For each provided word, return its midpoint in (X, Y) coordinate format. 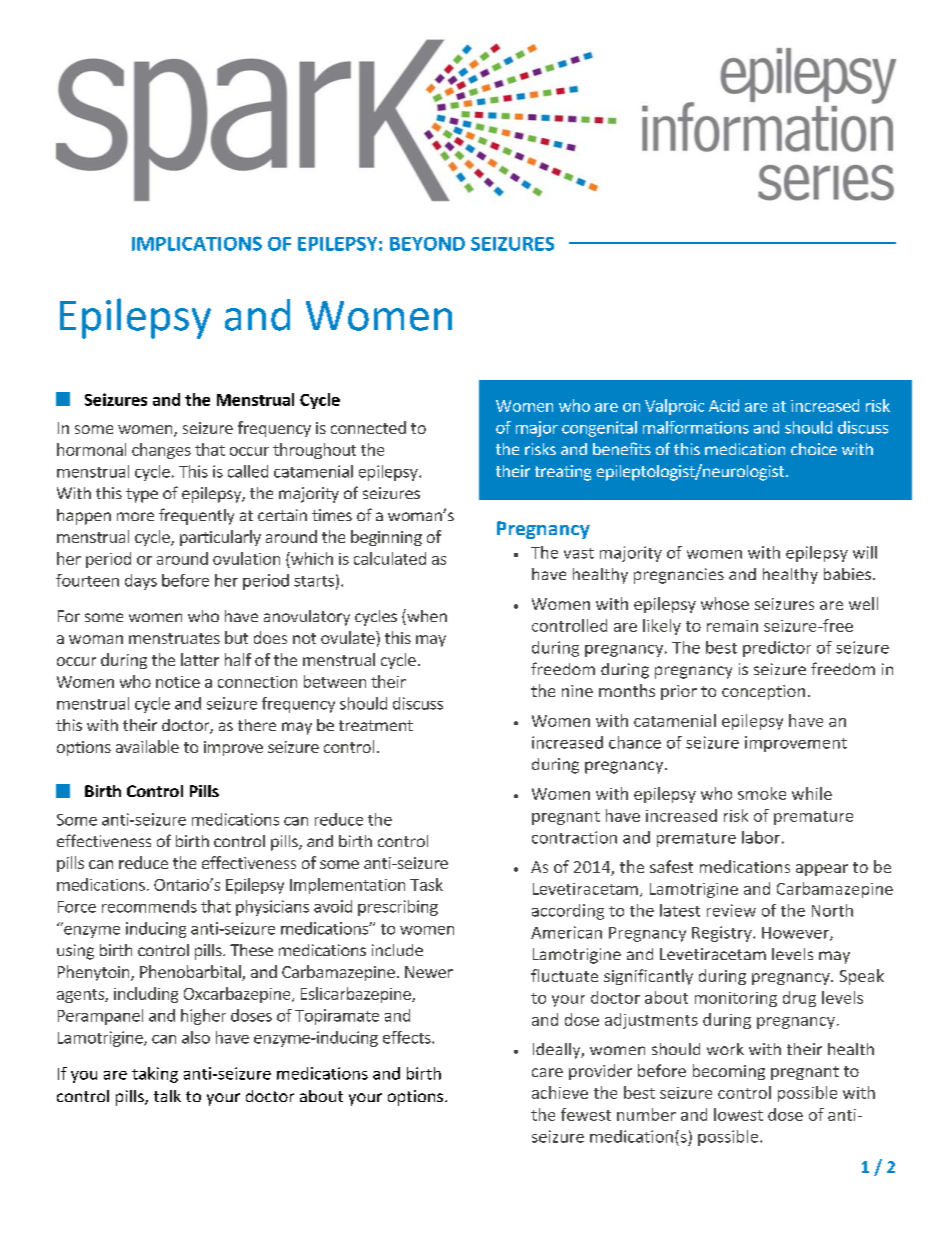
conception (763, 692)
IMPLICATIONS (197, 243)
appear (822, 870)
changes (161, 451)
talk (167, 1096)
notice (178, 682)
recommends (149, 906)
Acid (724, 405)
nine (577, 691)
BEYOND (427, 244)
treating (563, 473)
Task (426, 884)
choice (814, 449)
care (547, 1072)
